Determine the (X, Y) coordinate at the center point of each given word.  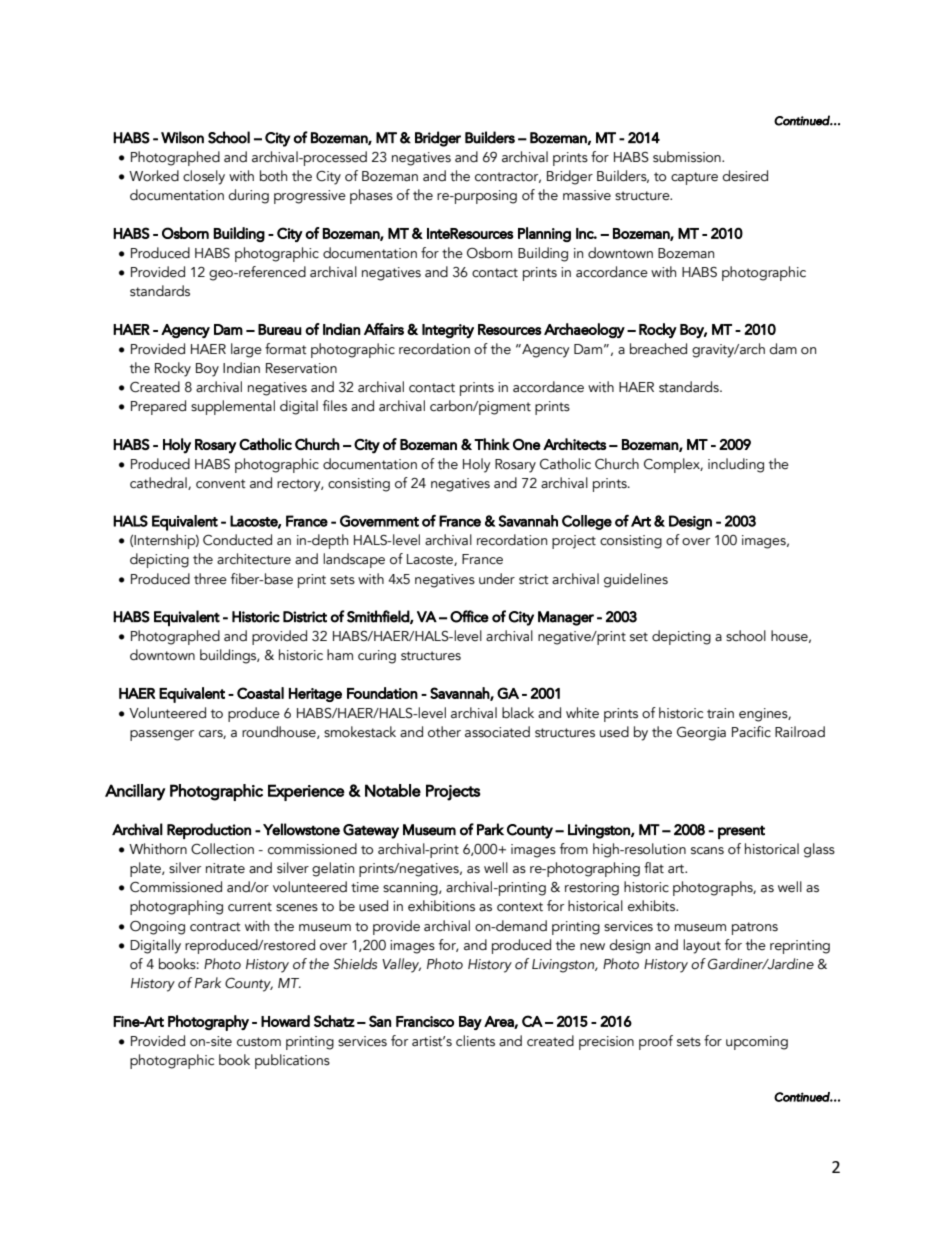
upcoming (757, 1043)
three (210, 579)
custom (259, 1042)
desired (745, 176)
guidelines (636, 580)
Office (469, 616)
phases (371, 196)
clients (475, 1041)
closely (204, 177)
